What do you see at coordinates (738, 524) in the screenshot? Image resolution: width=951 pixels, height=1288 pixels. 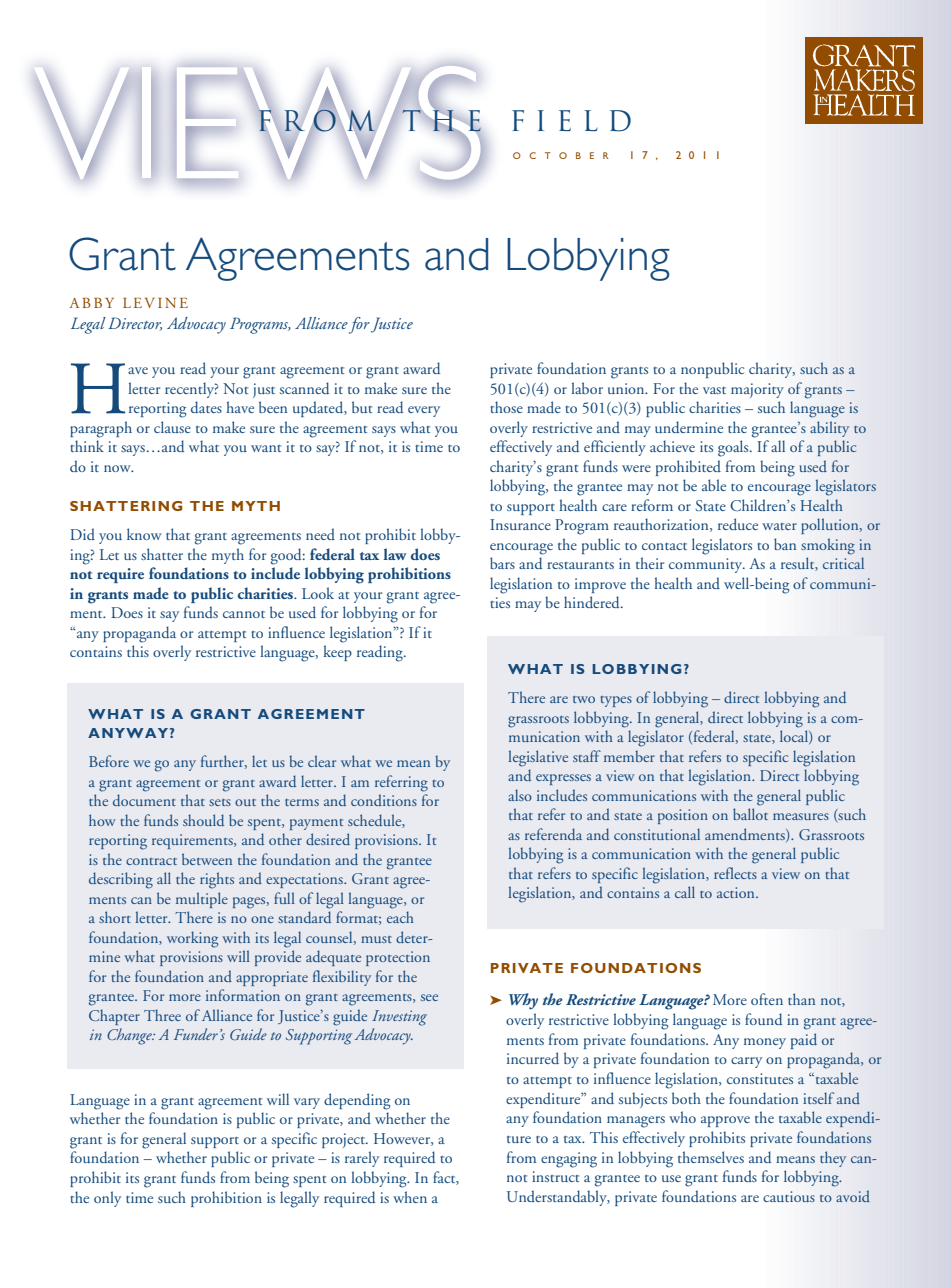 I see `reduce` at bounding box center [738, 524].
